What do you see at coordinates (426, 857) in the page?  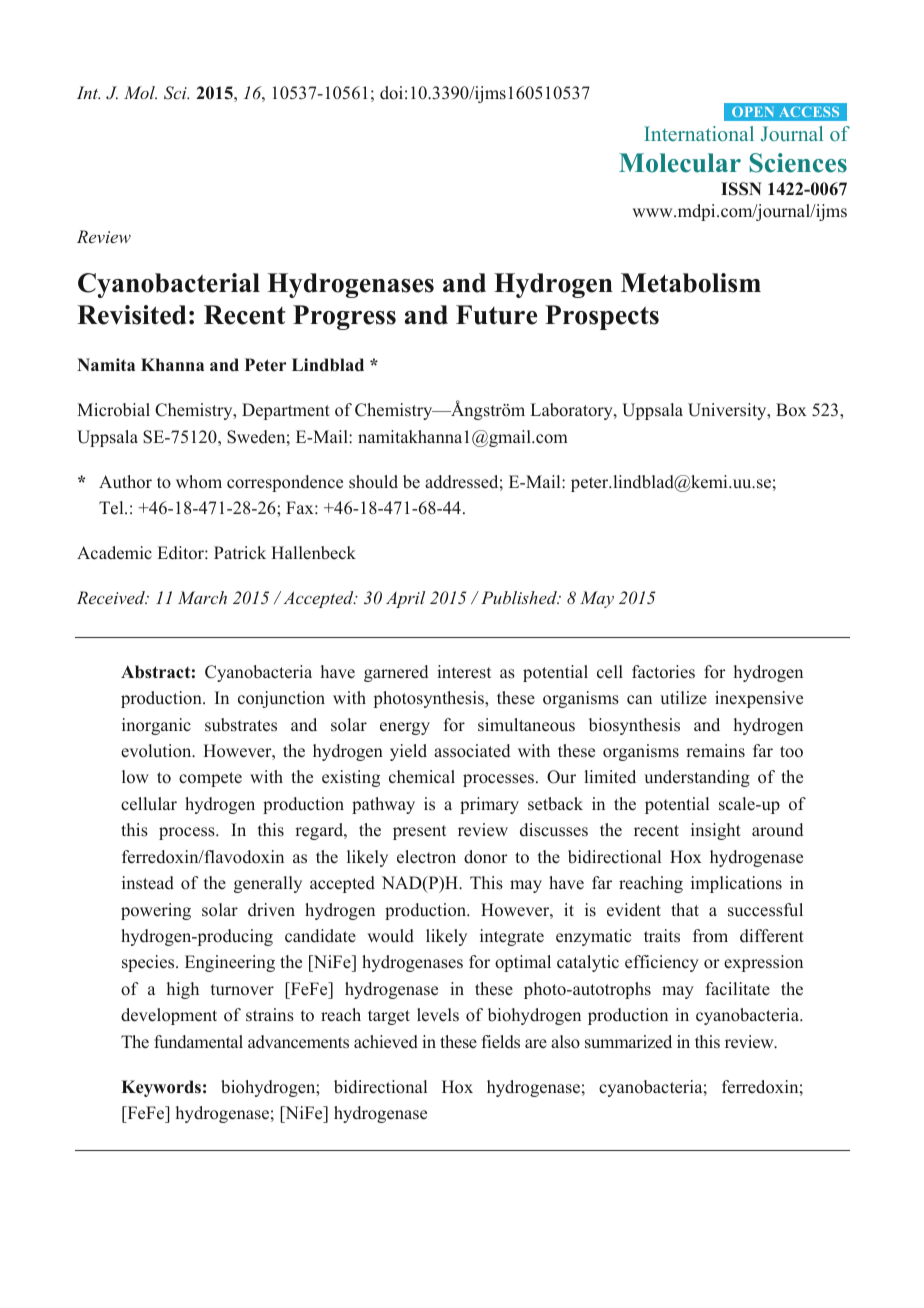 I see `electron` at bounding box center [426, 857].
